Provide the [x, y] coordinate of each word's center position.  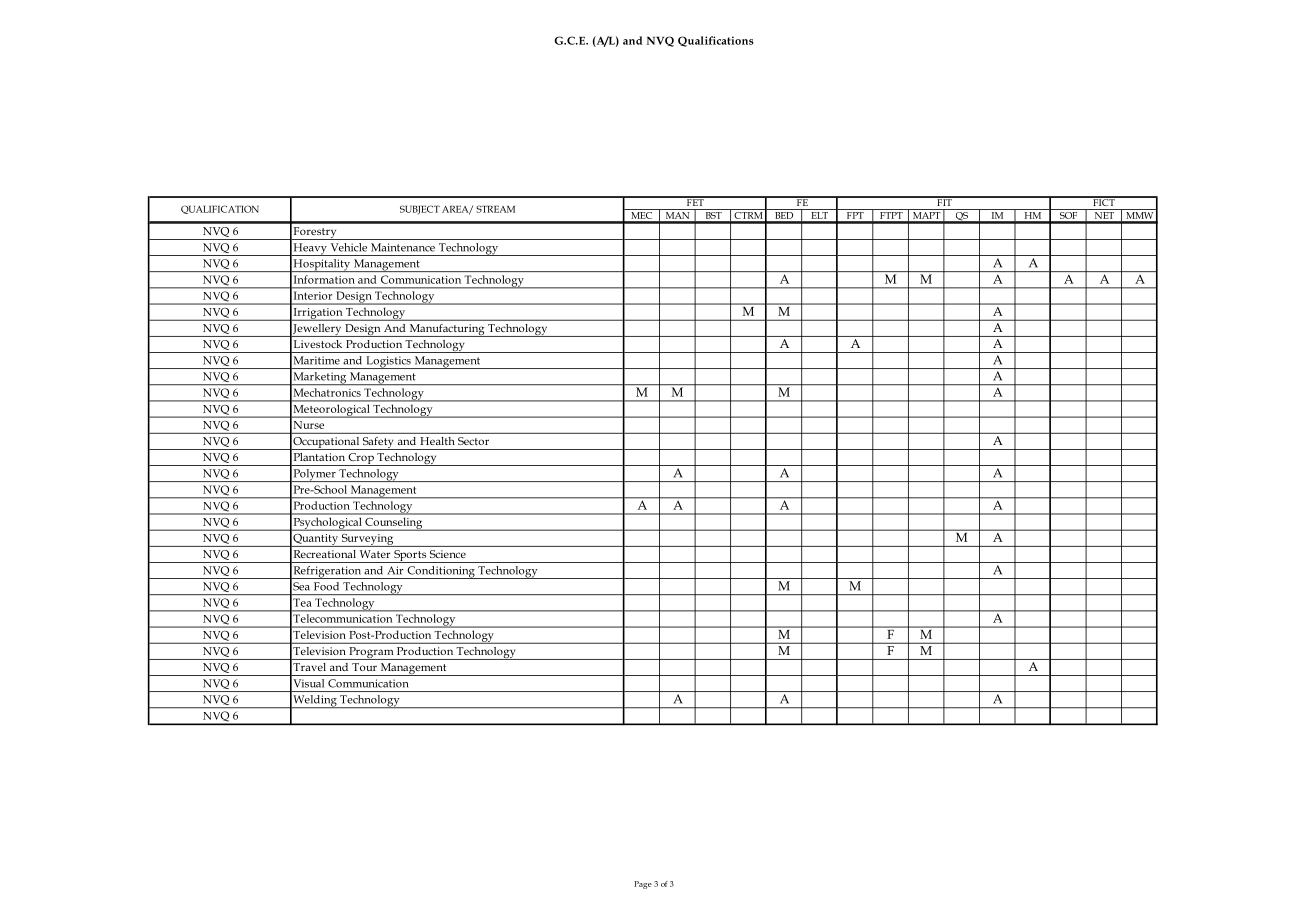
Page [643, 885]
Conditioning [441, 572]
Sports [410, 556]
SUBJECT [420, 209]
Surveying [367, 540]
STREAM [495, 209]
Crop [361, 459]
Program [371, 653]
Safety [378, 443]
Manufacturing [447, 330]
